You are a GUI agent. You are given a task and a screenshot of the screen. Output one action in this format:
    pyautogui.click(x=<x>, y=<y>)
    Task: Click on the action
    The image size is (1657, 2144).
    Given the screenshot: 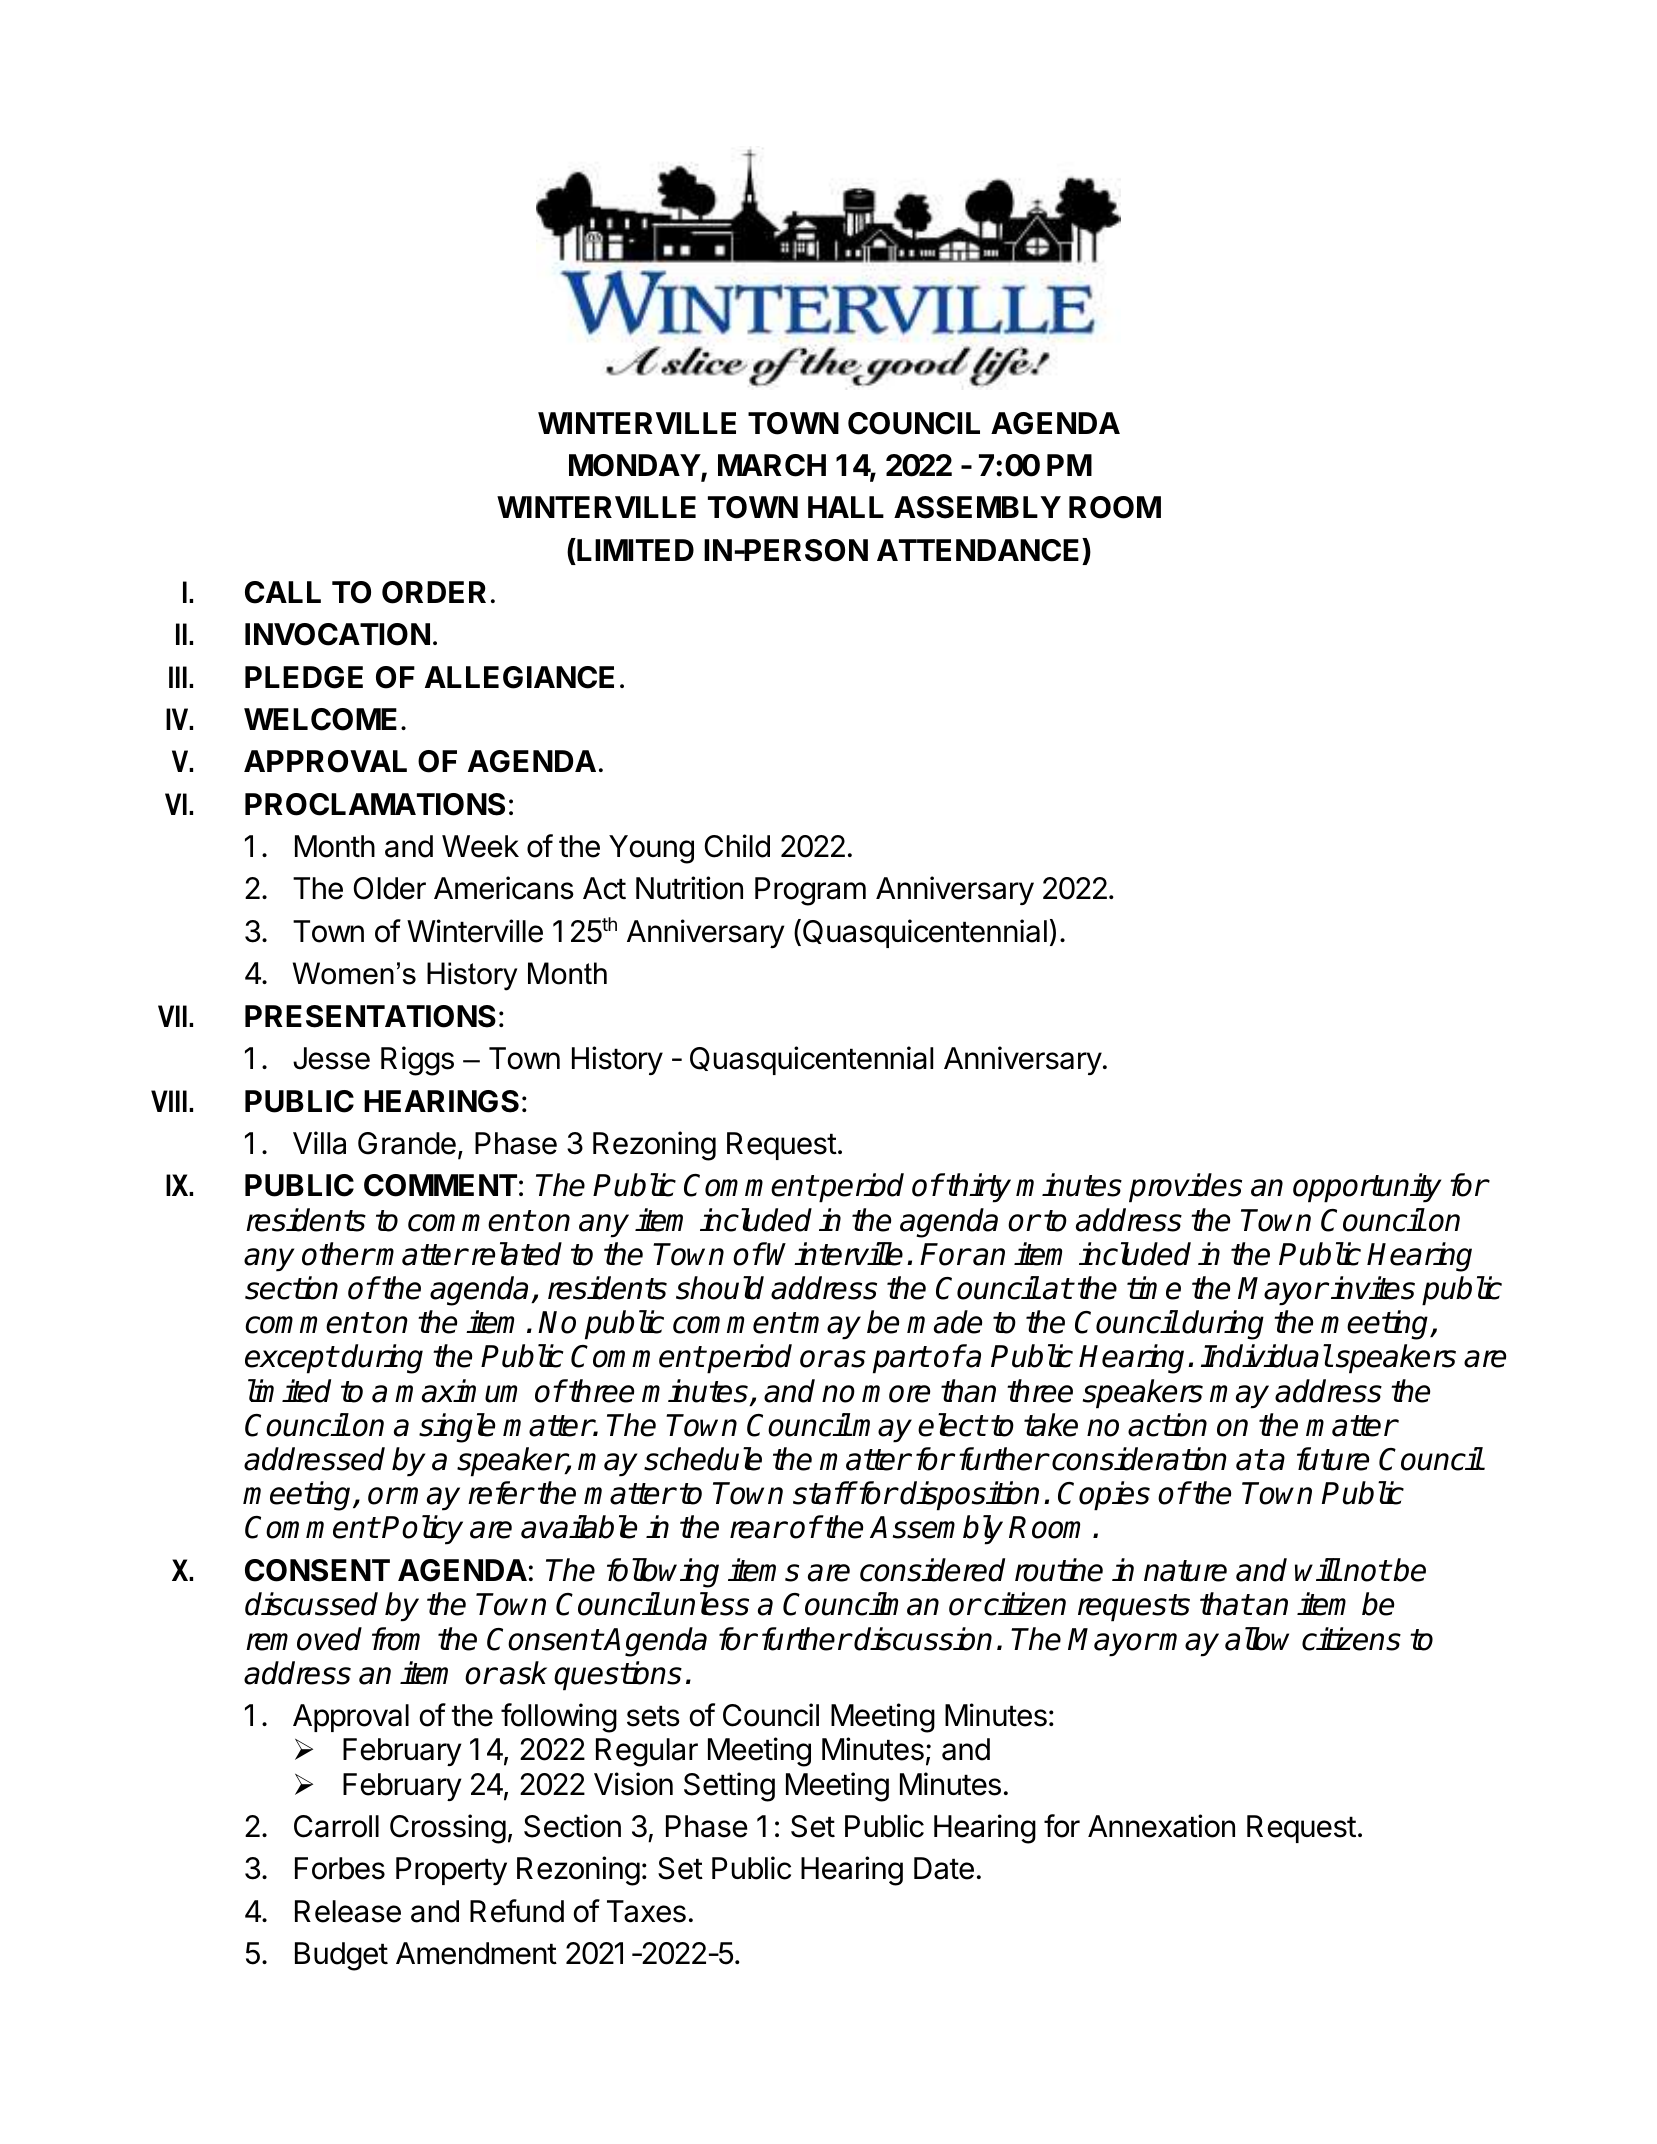 What is the action you would take?
    pyautogui.click(x=1167, y=1425)
